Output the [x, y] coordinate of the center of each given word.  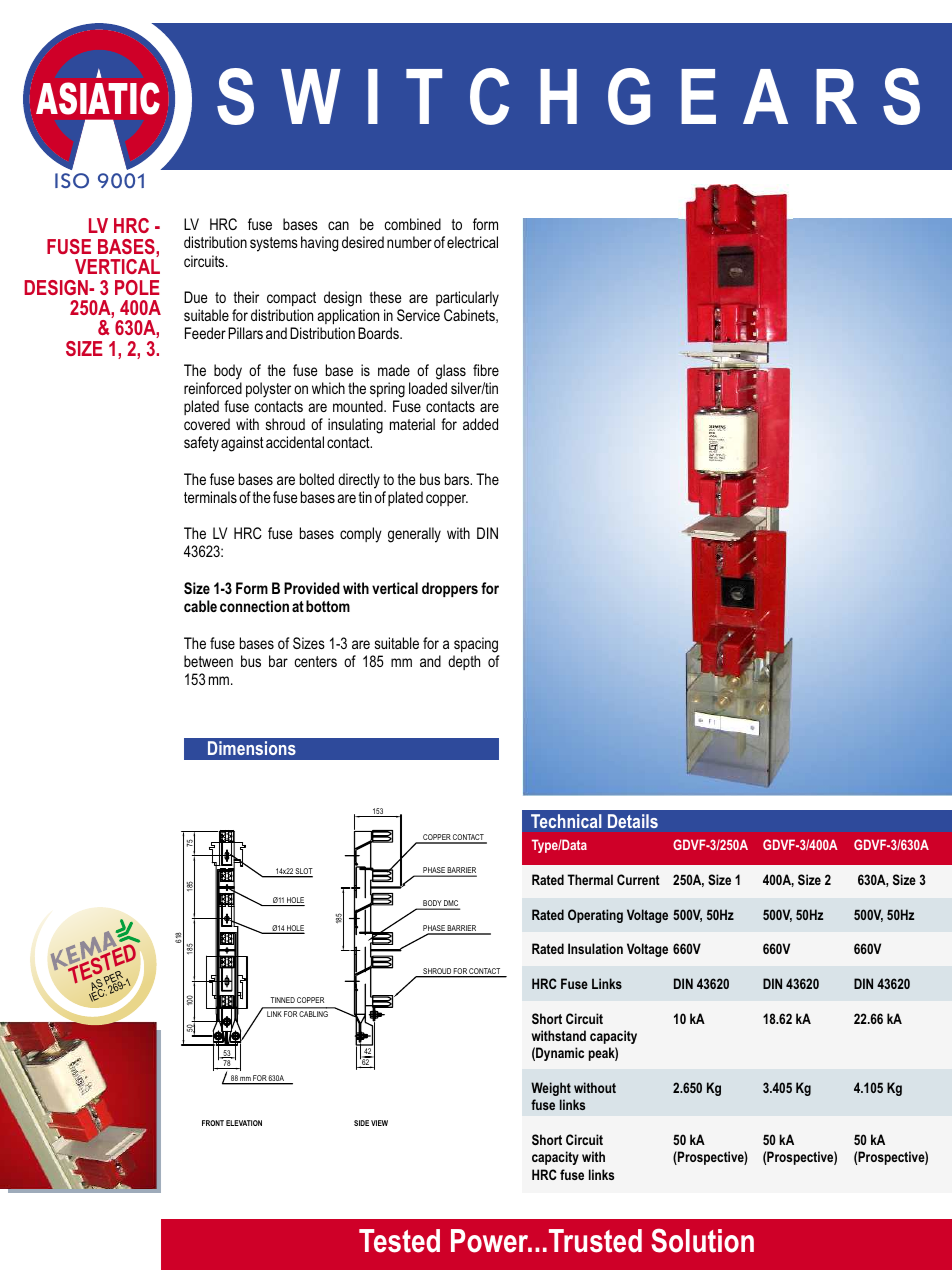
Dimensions [252, 748]
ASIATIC [98, 98]
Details [633, 821]
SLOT [303, 872]
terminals [210, 497]
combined [412, 224]
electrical [472, 242]
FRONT [213, 1123]
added [480, 424]
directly [359, 481]
